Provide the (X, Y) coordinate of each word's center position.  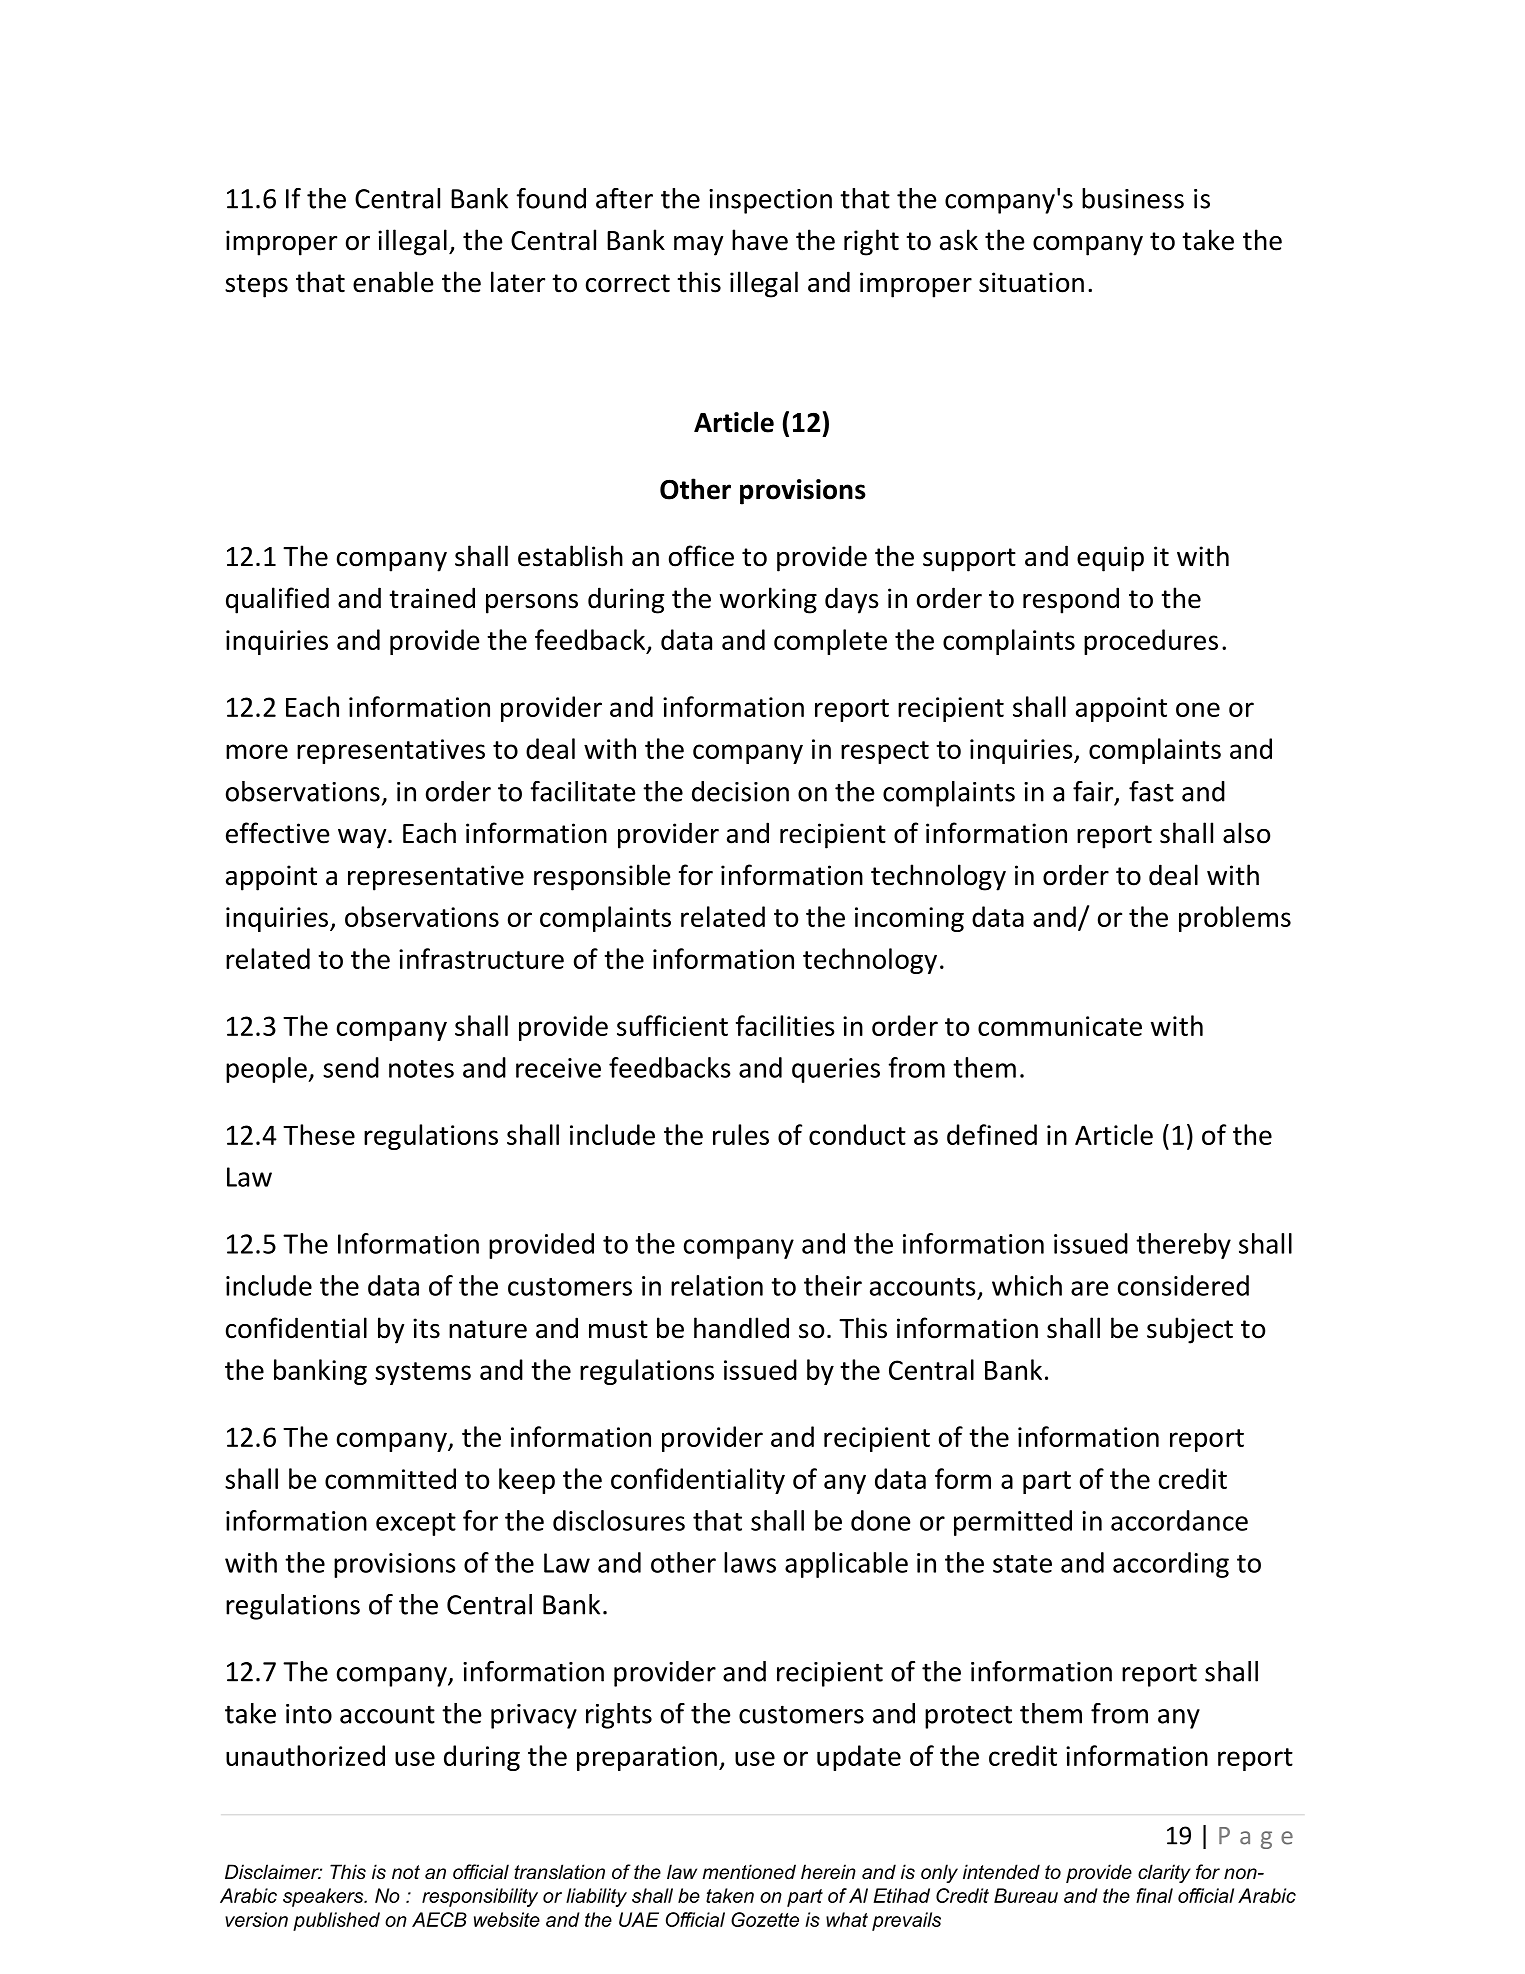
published (336, 1921)
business (1133, 198)
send (351, 1067)
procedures (1151, 642)
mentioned (749, 1872)
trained (432, 598)
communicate (1060, 1026)
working (768, 600)
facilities (785, 1025)
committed (390, 1478)
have (760, 240)
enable (393, 282)
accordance (1179, 1520)
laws (750, 1562)
